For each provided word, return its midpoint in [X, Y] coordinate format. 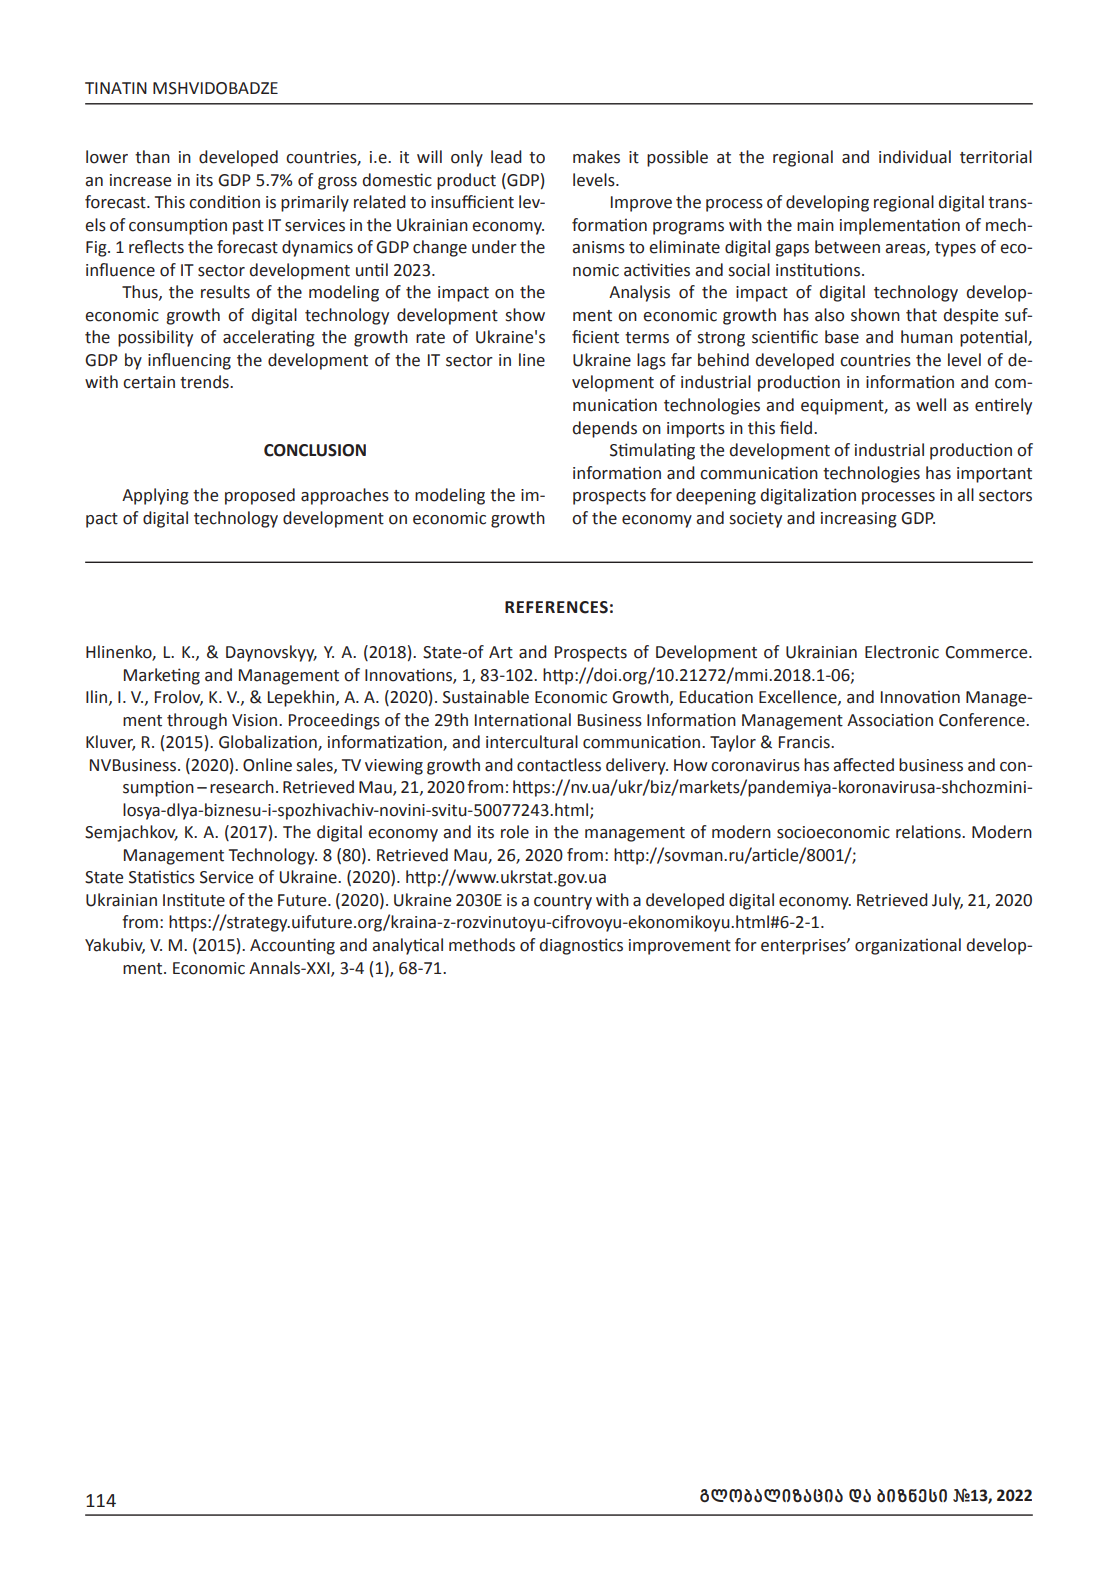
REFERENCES [556, 607]
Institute [194, 900]
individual [915, 157]
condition [224, 202]
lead [506, 157]
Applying [155, 496]
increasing [859, 520]
